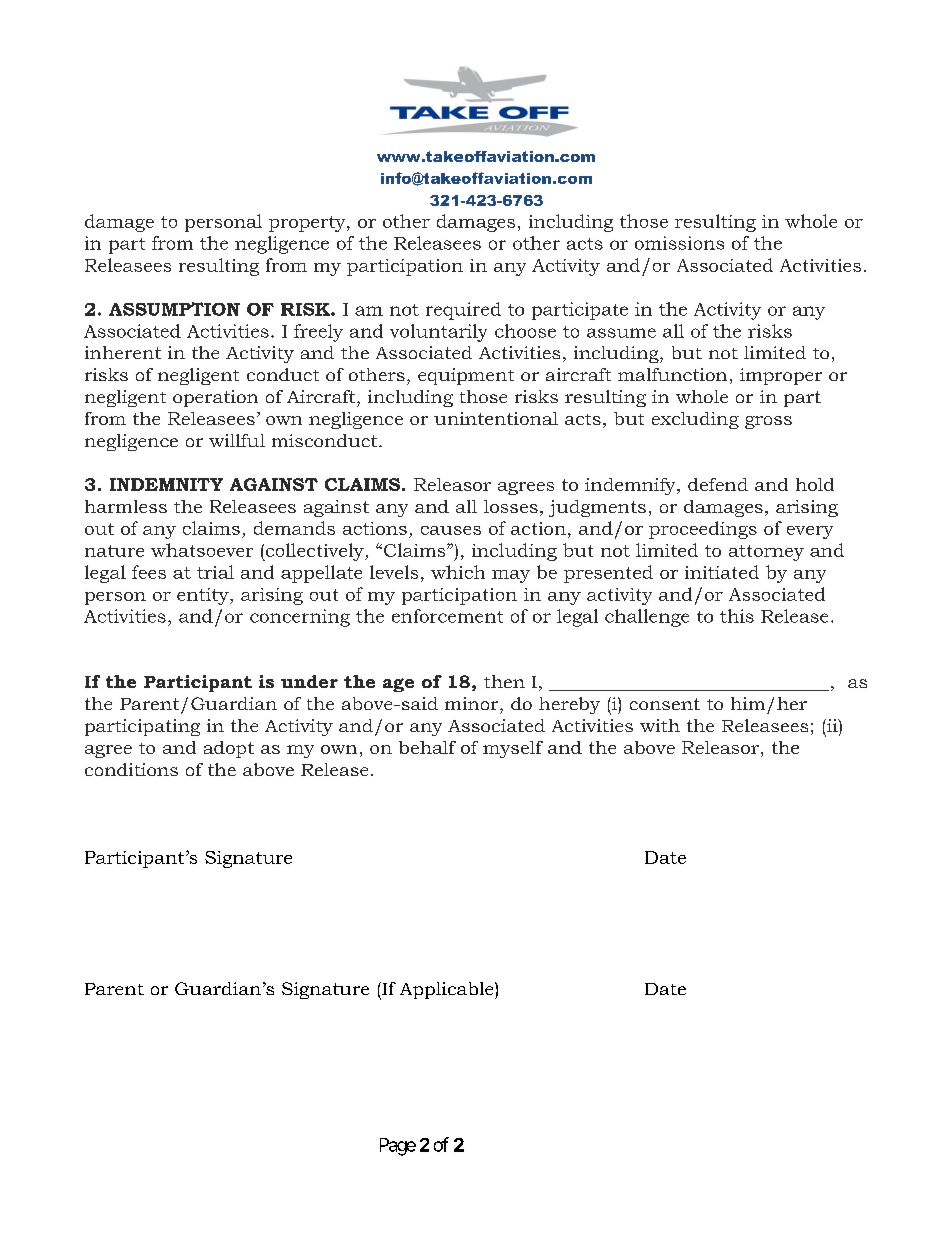  What do you see at coordinates (665, 704) in the screenshot?
I see `consent` at bounding box center [665, 704].
